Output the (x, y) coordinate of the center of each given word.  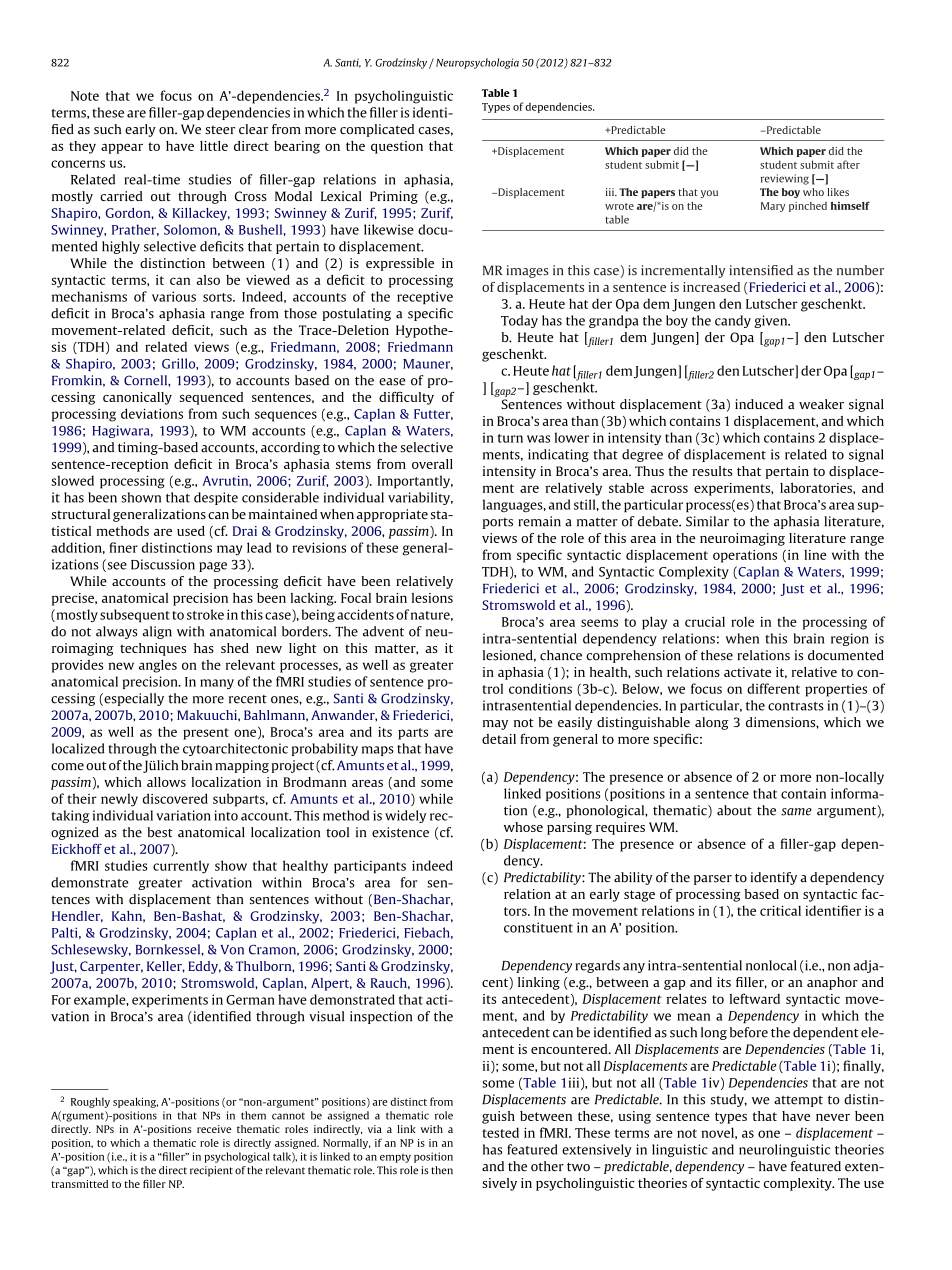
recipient (211, 1171)
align (157, 632)
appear (122, 148)
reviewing (785, 179)
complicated (377, 130)
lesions (432, 598)
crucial (705, 621)
